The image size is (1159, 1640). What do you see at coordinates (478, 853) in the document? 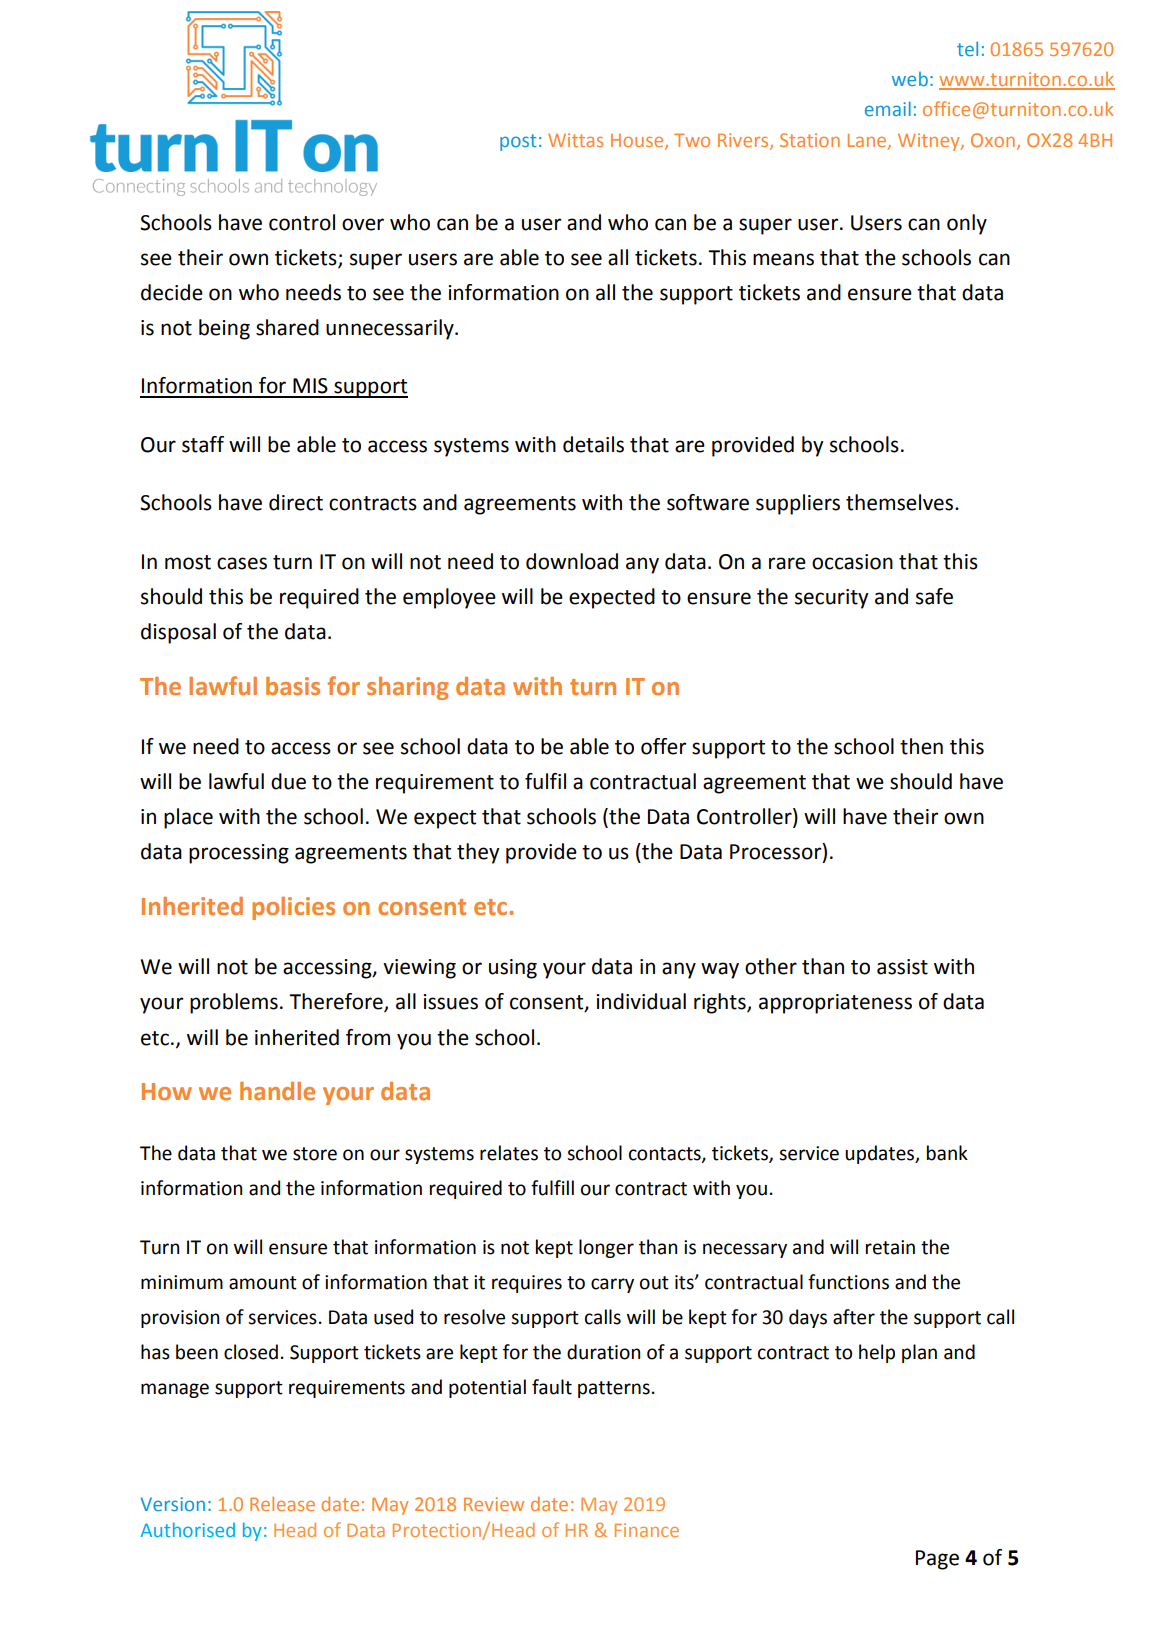
I see `they` at bounding box center [478, 853].
